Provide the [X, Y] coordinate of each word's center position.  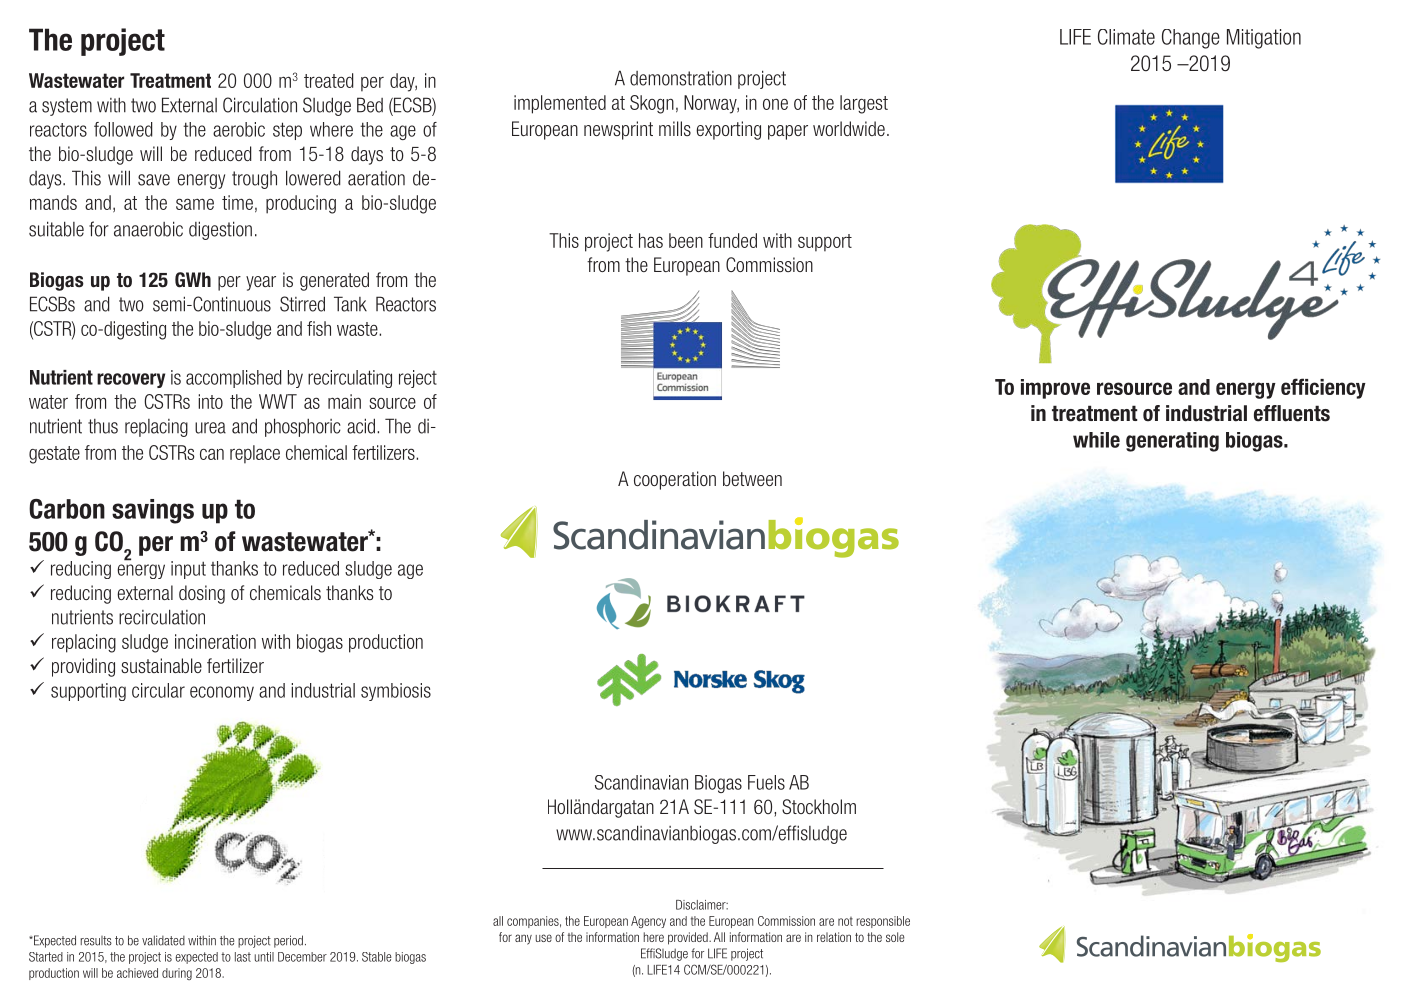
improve [1055, 389]
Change [1191, 39]
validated [163, 940]
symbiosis [396, 692]
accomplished [233, 379]
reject [418, 379]
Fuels [766, 782]
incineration [215, 641]
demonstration [681, 78]
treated [328, 80]
